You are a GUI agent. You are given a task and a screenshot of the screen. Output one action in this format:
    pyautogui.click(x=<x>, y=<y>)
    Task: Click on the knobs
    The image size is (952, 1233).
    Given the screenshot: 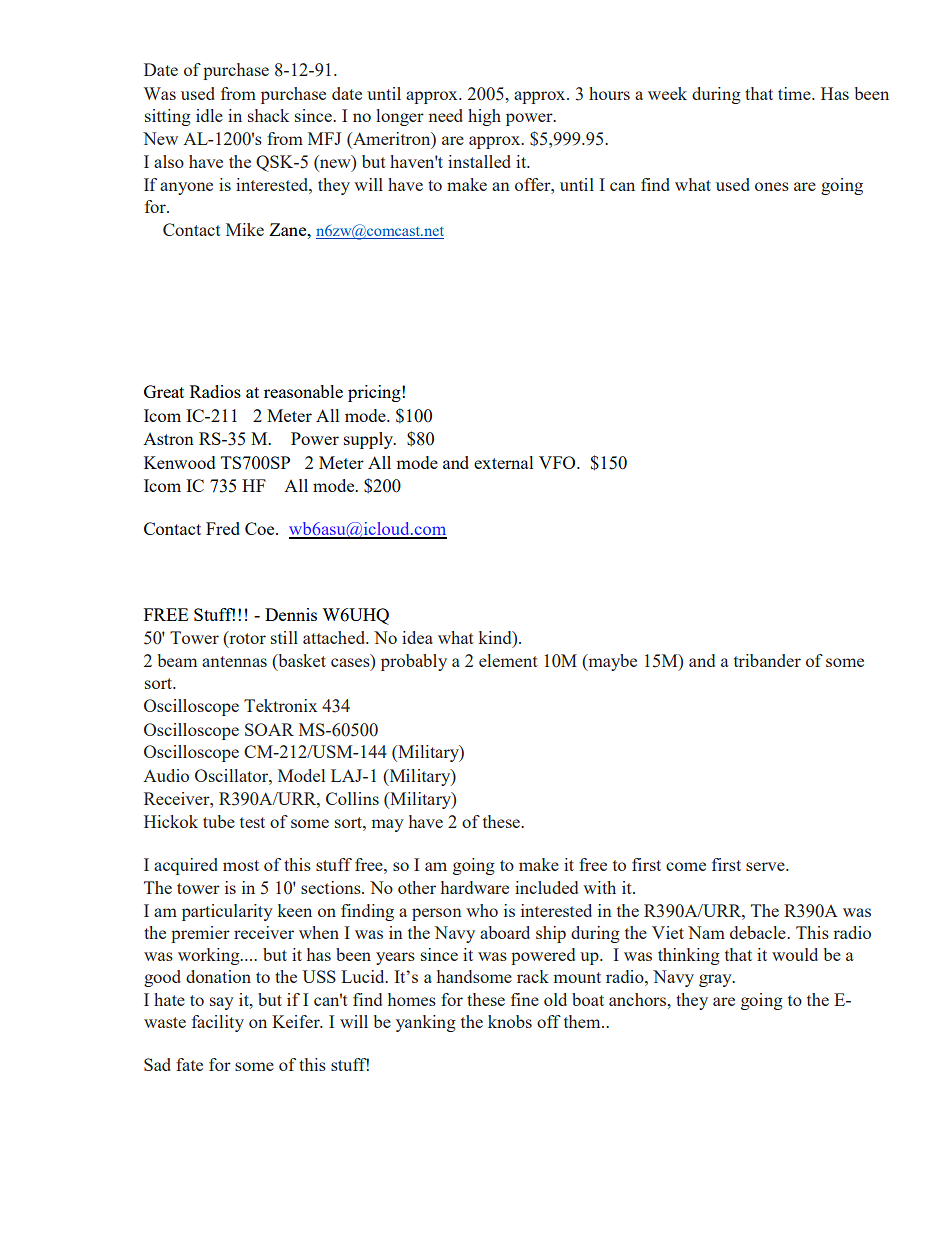 What is the action you would take?
    pyautogui.click(x=510, y=1021)
